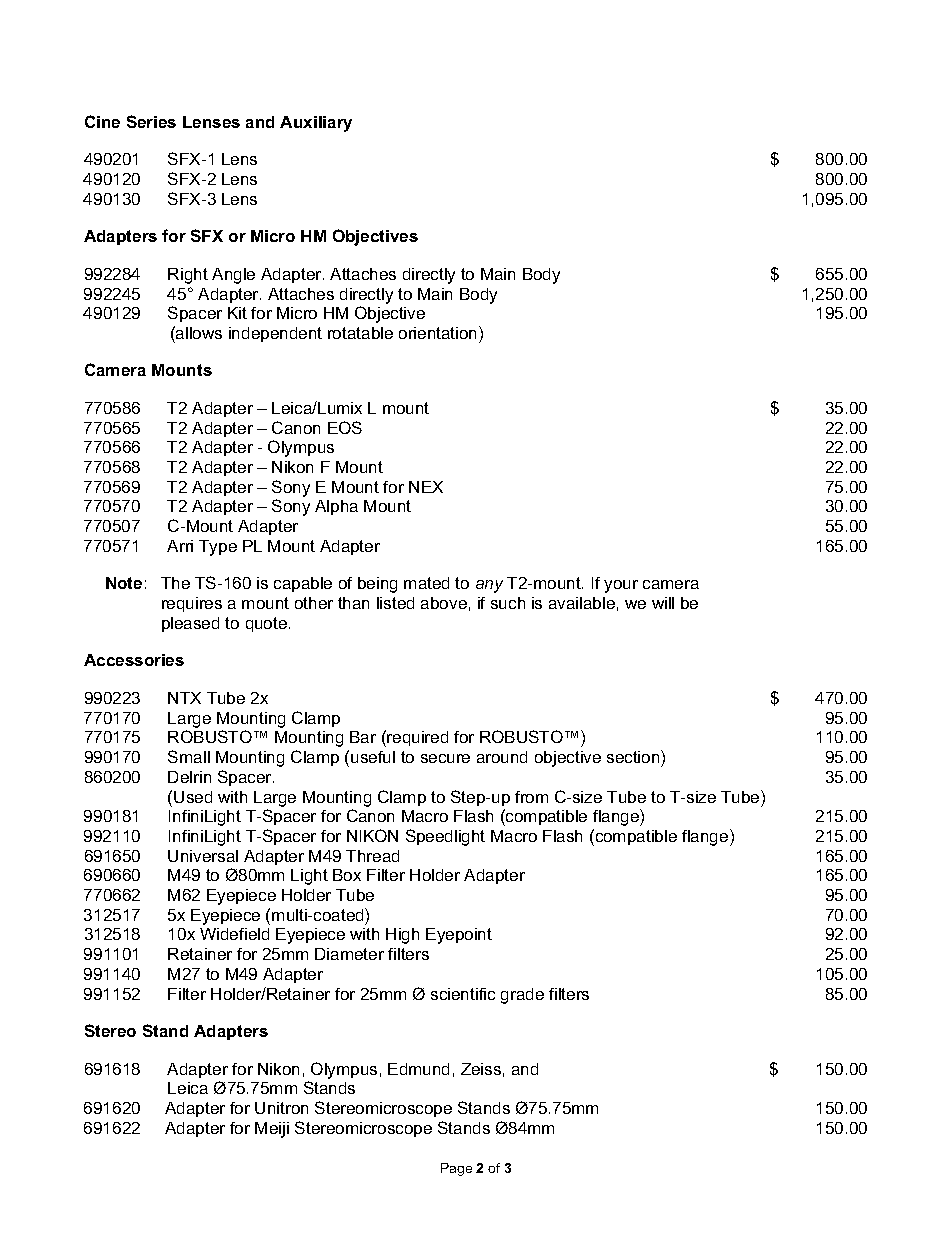 The width and height of the screenshot is (952, 1233). Describe the element at coordinates (395, 603) in the screenshot. I see `listed` at that location.
